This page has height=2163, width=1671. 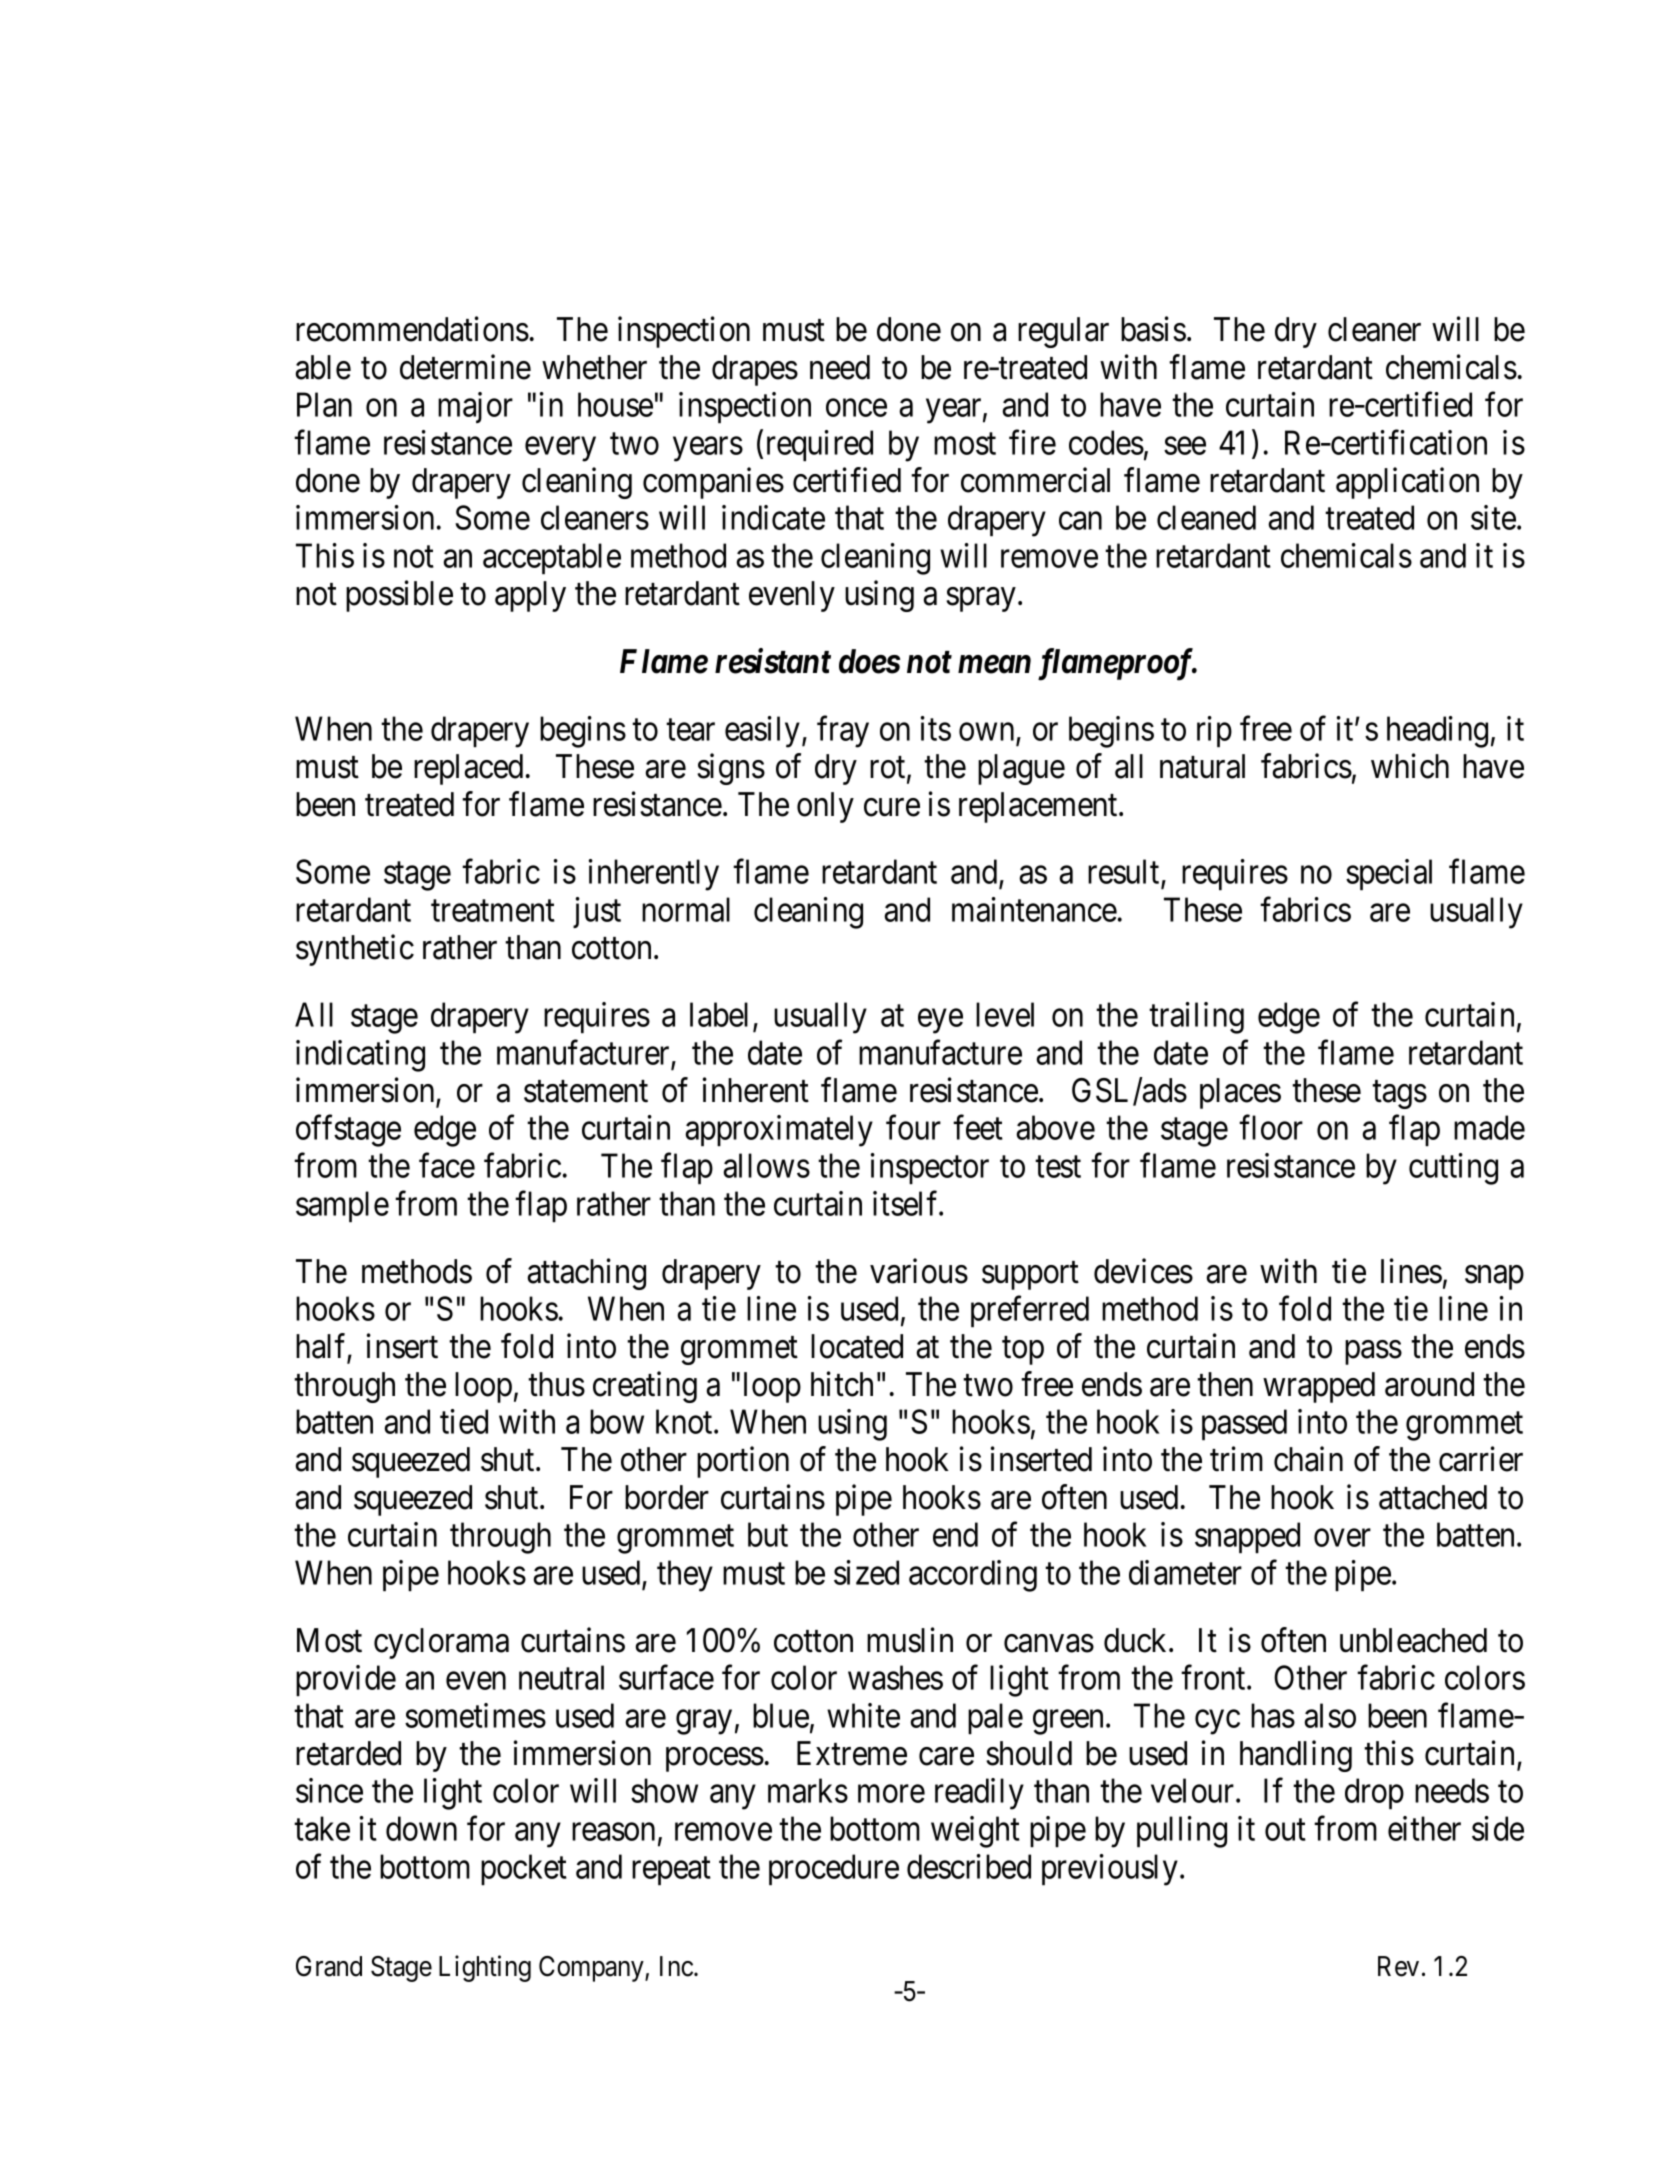 I want to click on cyclorama, so click(x=441, y=1643).
